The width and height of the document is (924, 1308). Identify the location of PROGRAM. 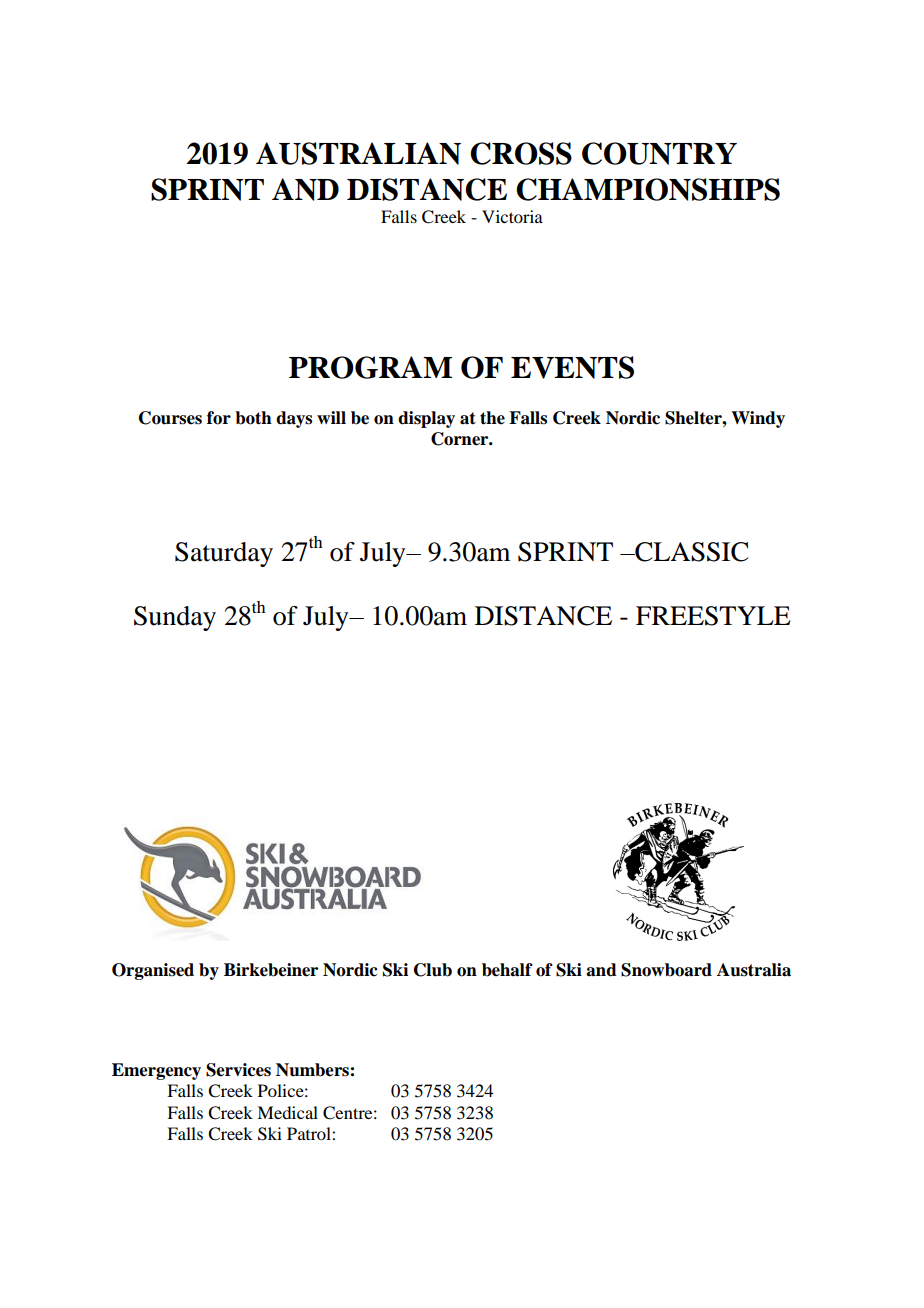
(370, 367).
